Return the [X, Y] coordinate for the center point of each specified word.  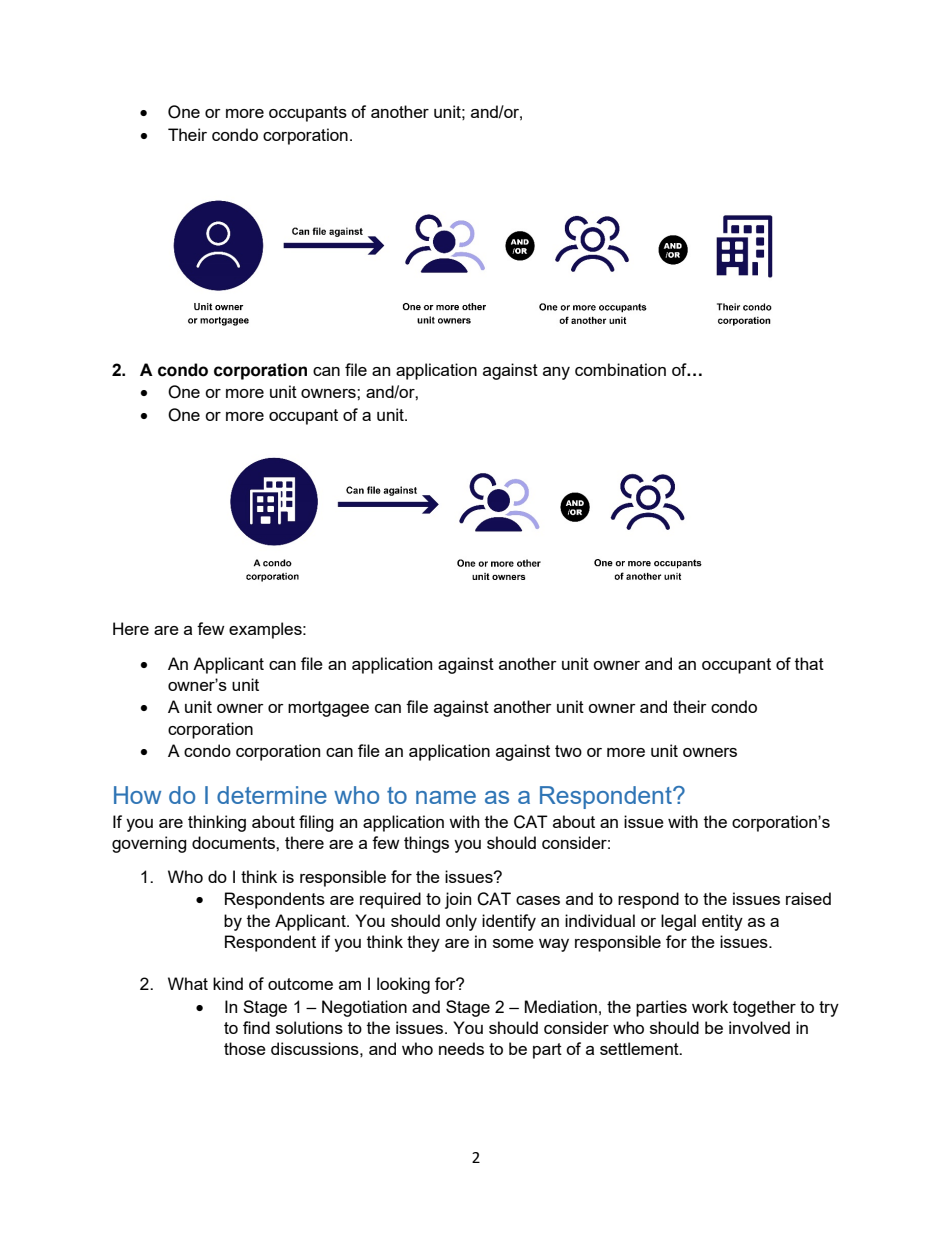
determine [272, 795]
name [446, 797]
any [556, 373]
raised [808, 898]
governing [149, 844]
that [809, 663]
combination [620, 369]
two [568, 751]
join [458, 900]
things [426, 844]
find [256, 1027]
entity [722, 922]
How [137, 795]
